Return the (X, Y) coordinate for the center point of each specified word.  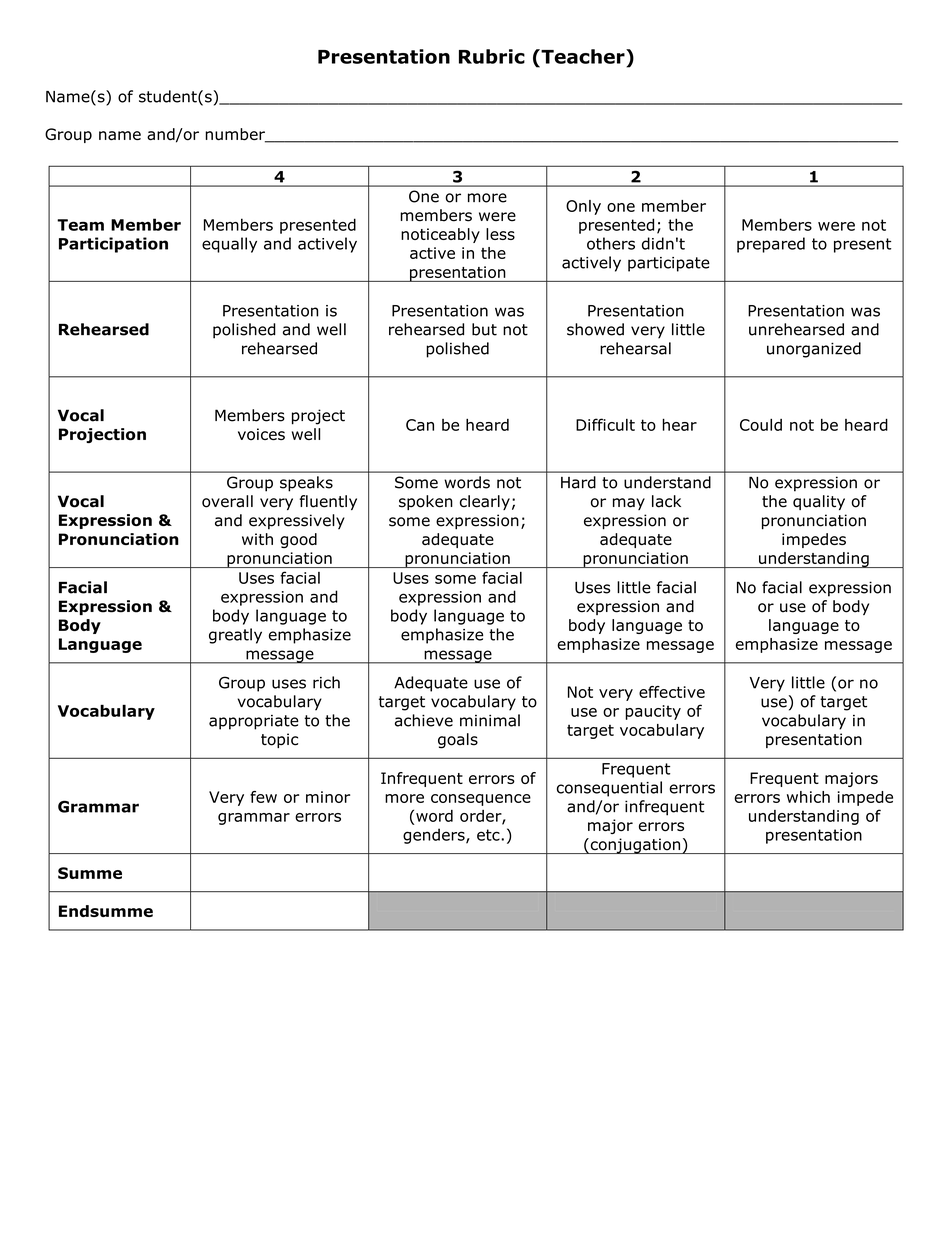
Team (80, 225)
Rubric (492, 56)
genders (435, 836)
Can (420, 425)
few (263, 797)
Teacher (583, 56)
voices (261, 434)
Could (761, 425)
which (808, 797)
